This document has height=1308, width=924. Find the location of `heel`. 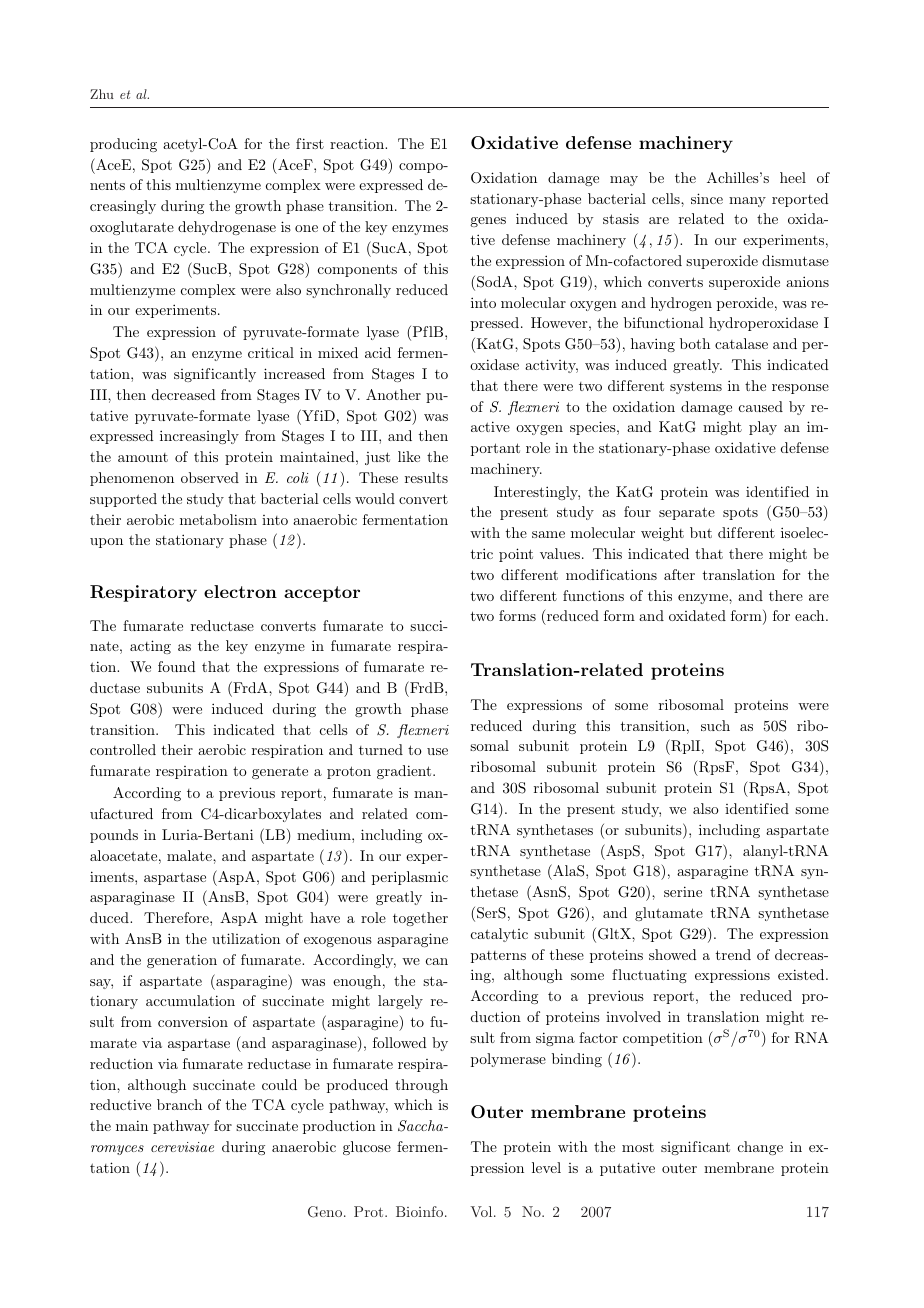

heel is located at coordinates (793, 177).
